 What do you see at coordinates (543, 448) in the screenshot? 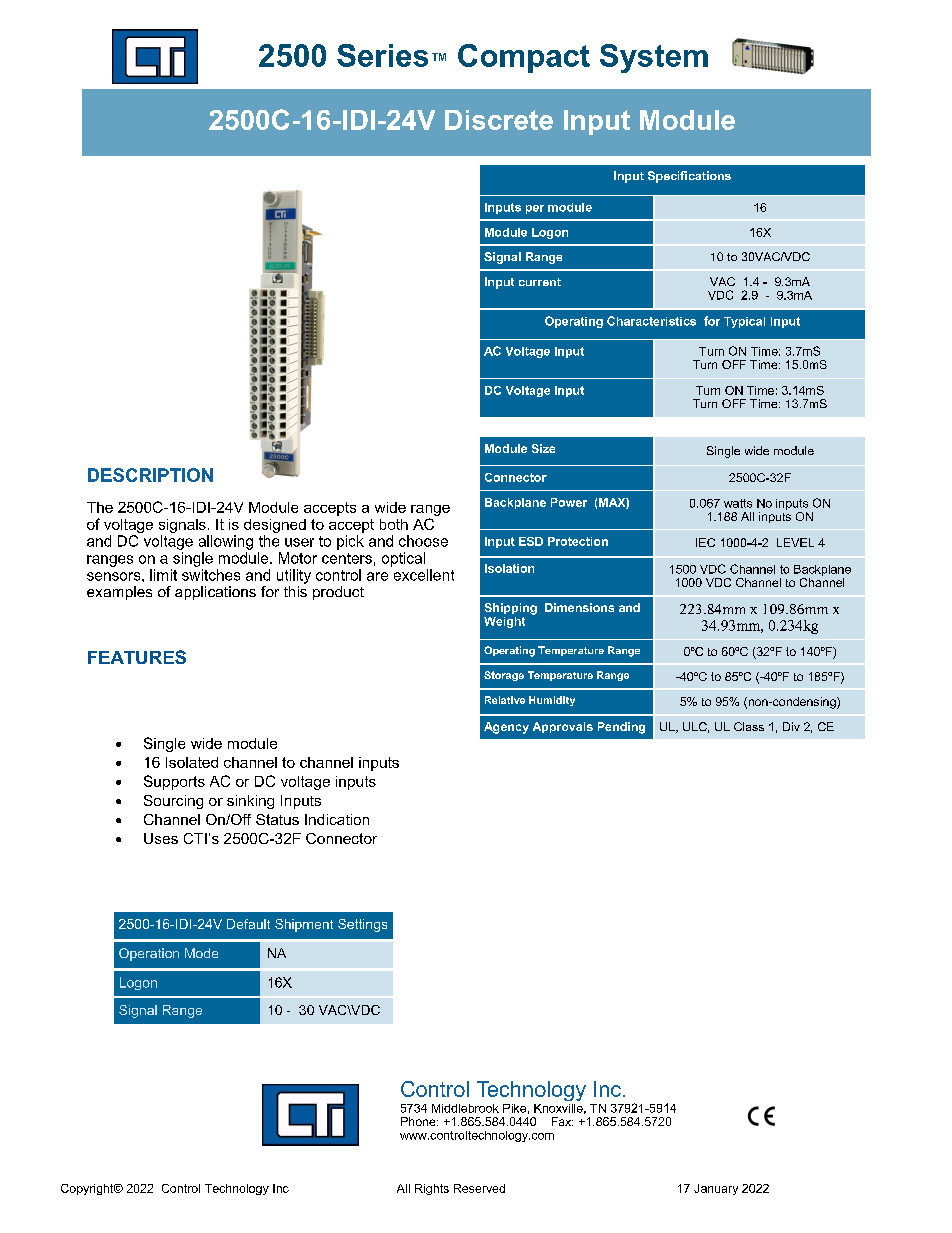
I see `Size` at bounding box center [543, 448].
